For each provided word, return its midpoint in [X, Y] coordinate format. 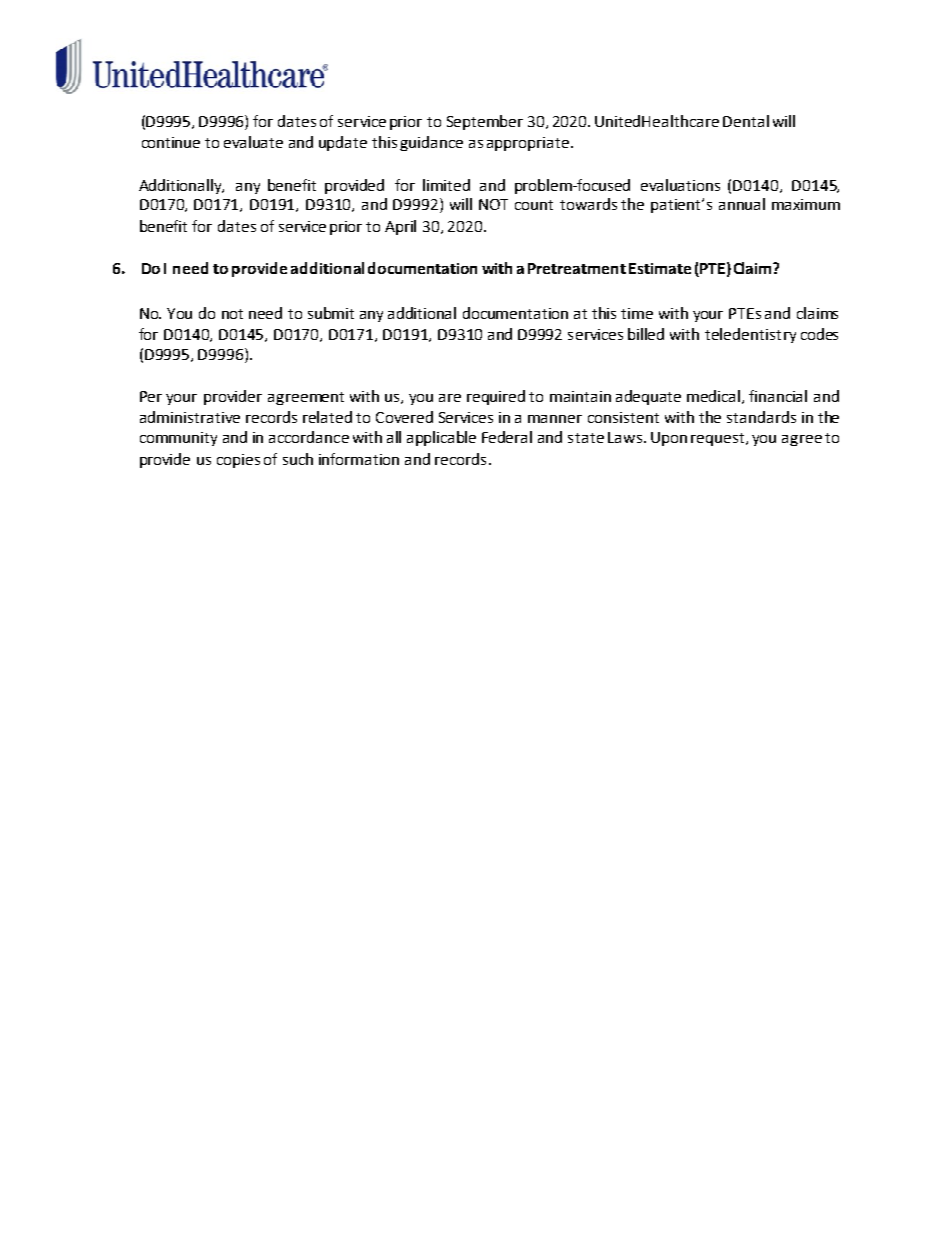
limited [446, 185]
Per [151, 396]
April [400, 227]
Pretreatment [577, 268]
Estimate [660, 268]
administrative [190, 417]
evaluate [253, 142]
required [496, 397]
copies [238, 461]
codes [819, 334]
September [485, 122]
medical [715, 397]
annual [742, 204]
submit [331, 313]
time [637, 313]
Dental [746, 121]
